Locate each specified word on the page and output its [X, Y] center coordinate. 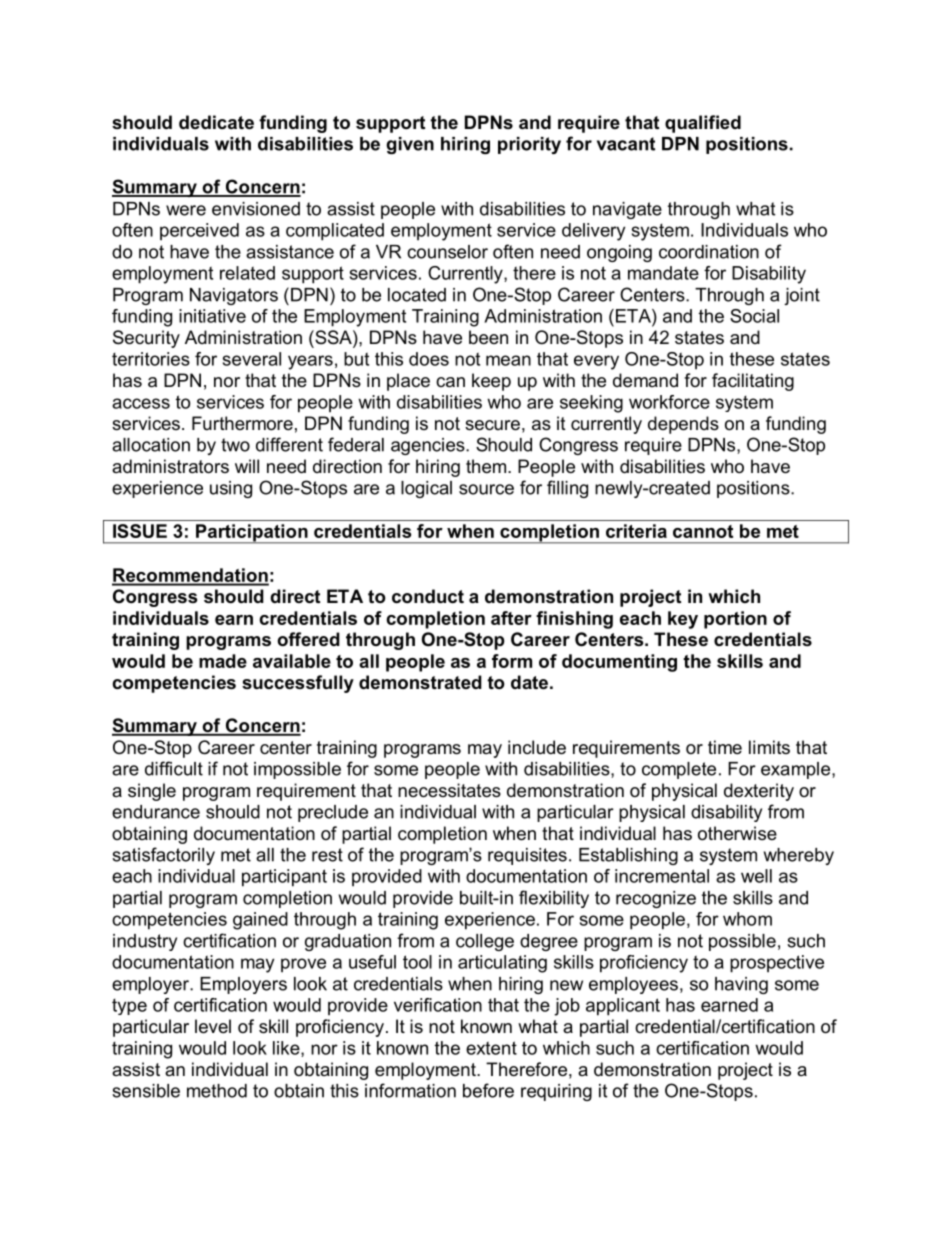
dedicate [216, 122]
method [217, 1091]
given [410, 145]
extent [491, 1048]
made [223, 661]
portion [735, 620]
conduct [428, 596]
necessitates [449, 790]
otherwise [737, 833]
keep [491, 382]
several [252, 359]
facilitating [753, 382]
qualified [703, 124]
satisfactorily [163, 856]
